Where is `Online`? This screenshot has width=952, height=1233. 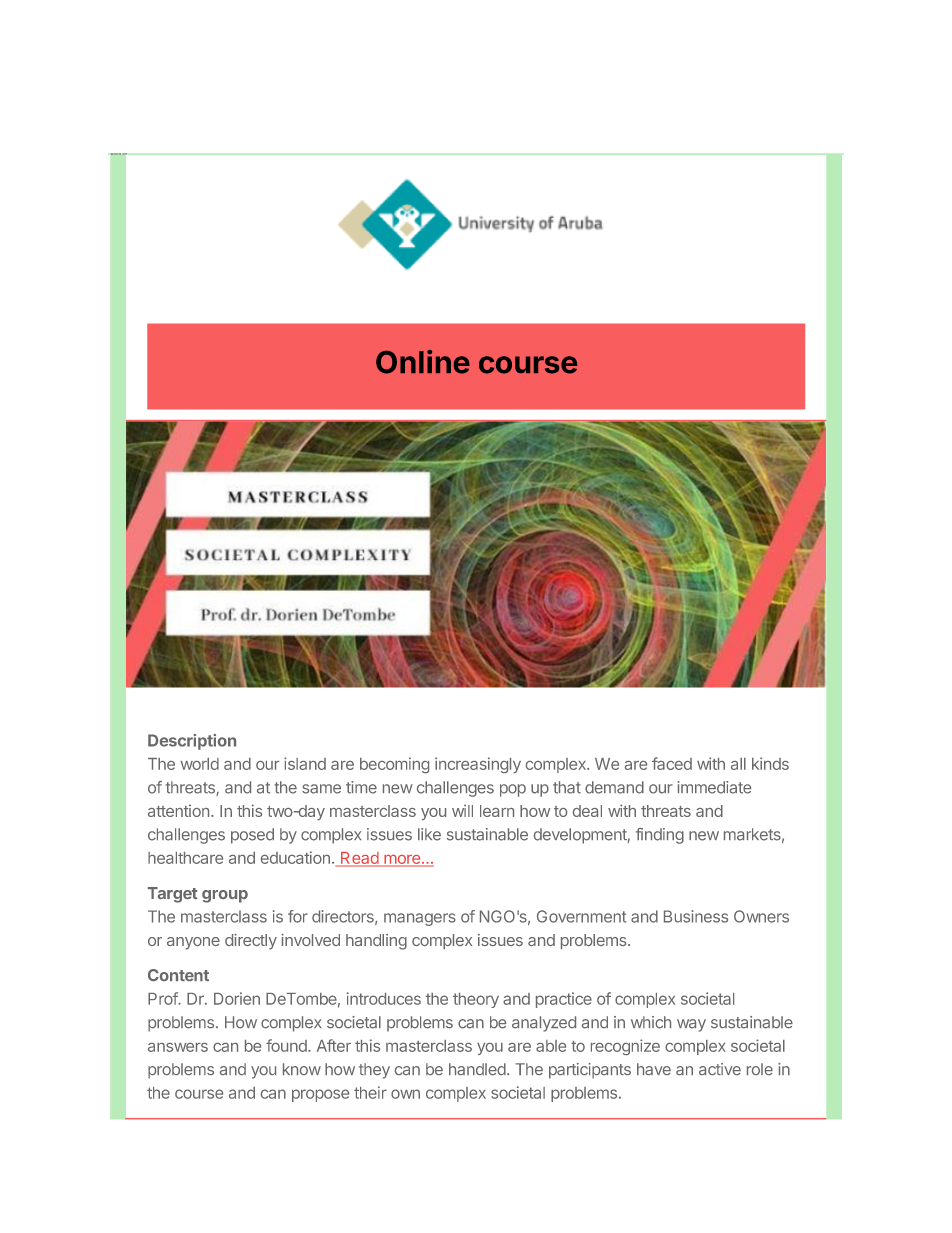 Online is located at coordinates (423, 362).
